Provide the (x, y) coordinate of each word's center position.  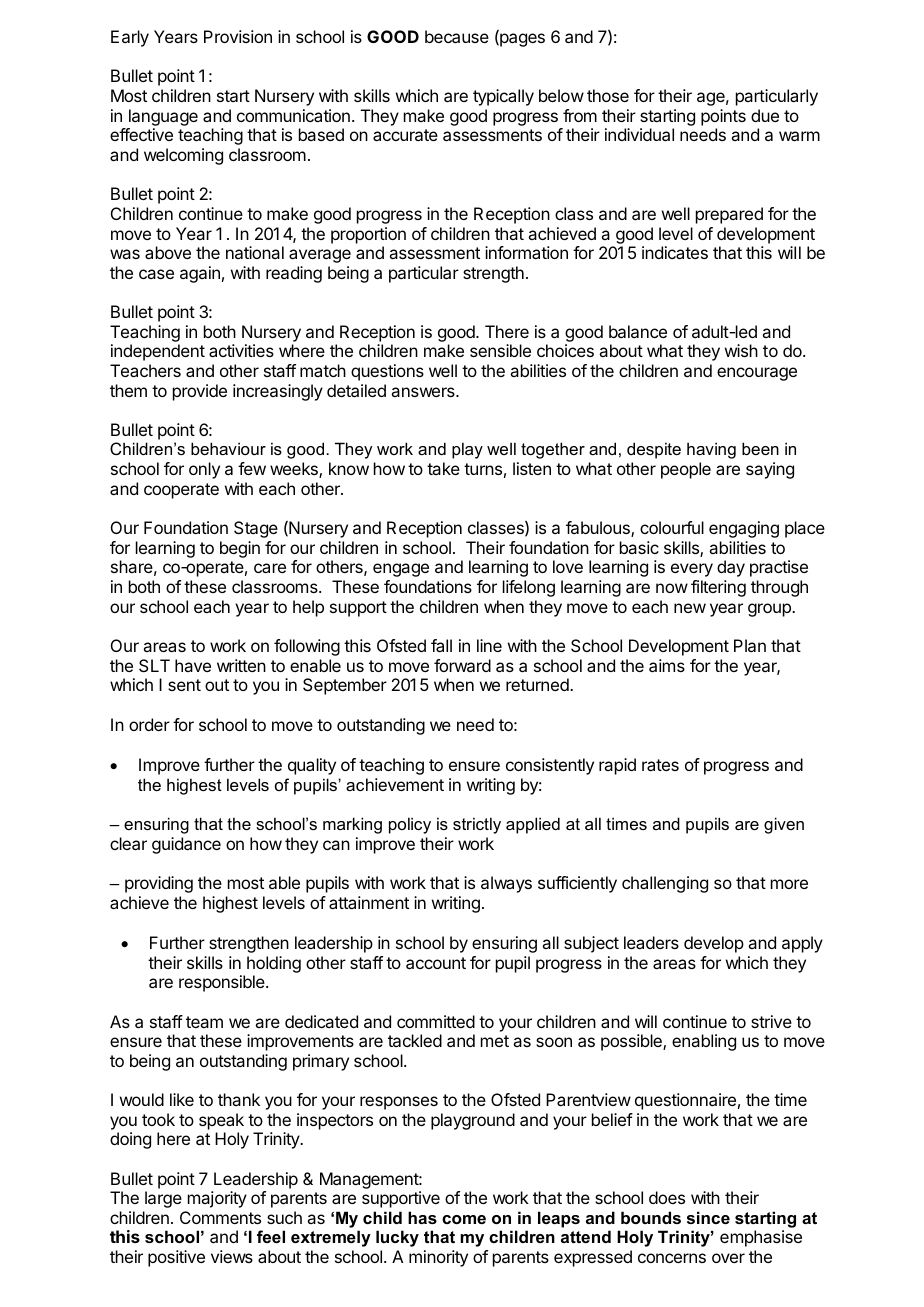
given (784, 825)
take (443, 468)
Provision (238, 36)
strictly (477, 825)
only (204, 470)
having (711, 450)
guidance (186, 845)
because (457, 36)
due (765, 115)
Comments (220, 1217)
